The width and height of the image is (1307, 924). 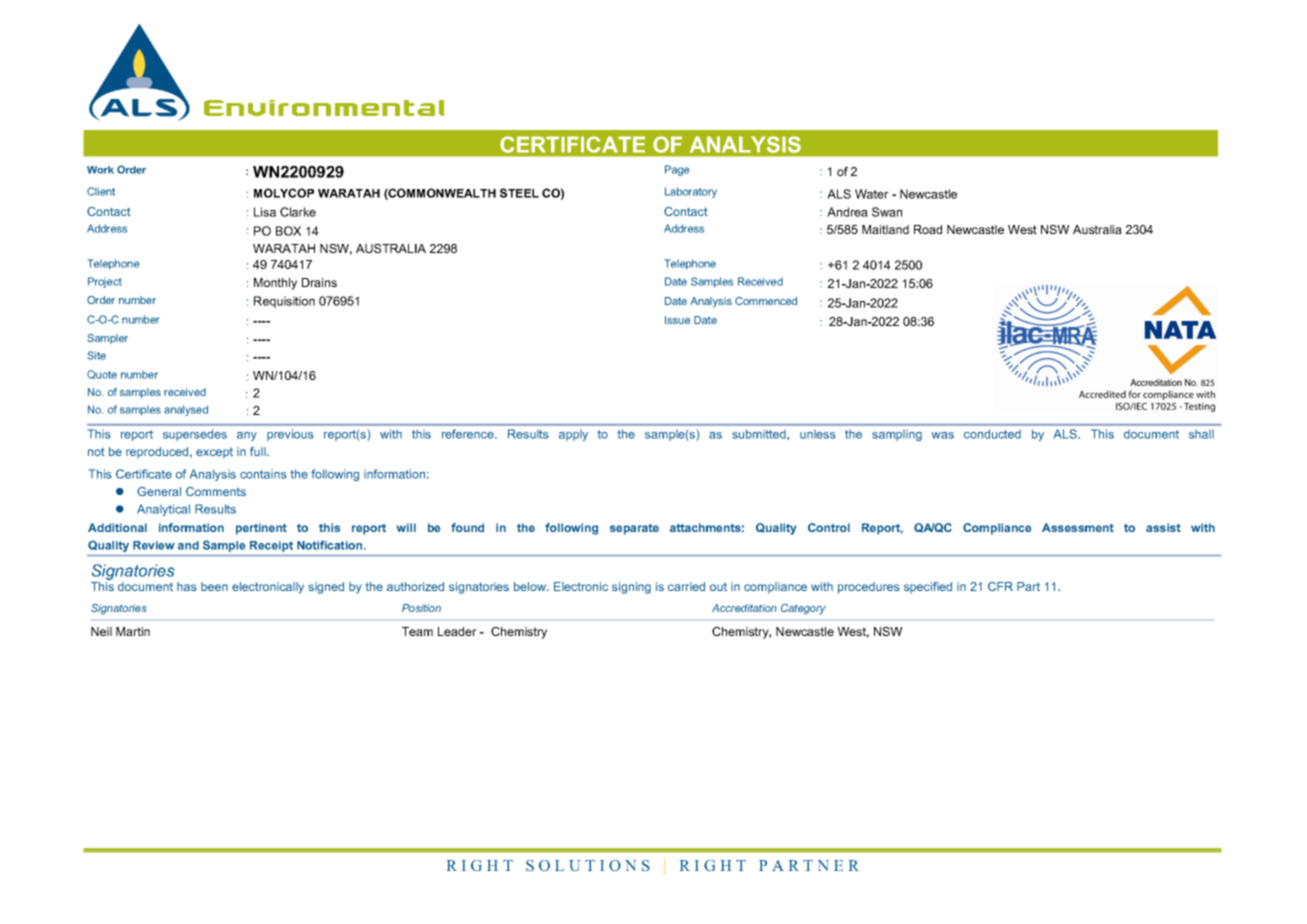 I want to click on Environmental, so click(x=324, y=108).
